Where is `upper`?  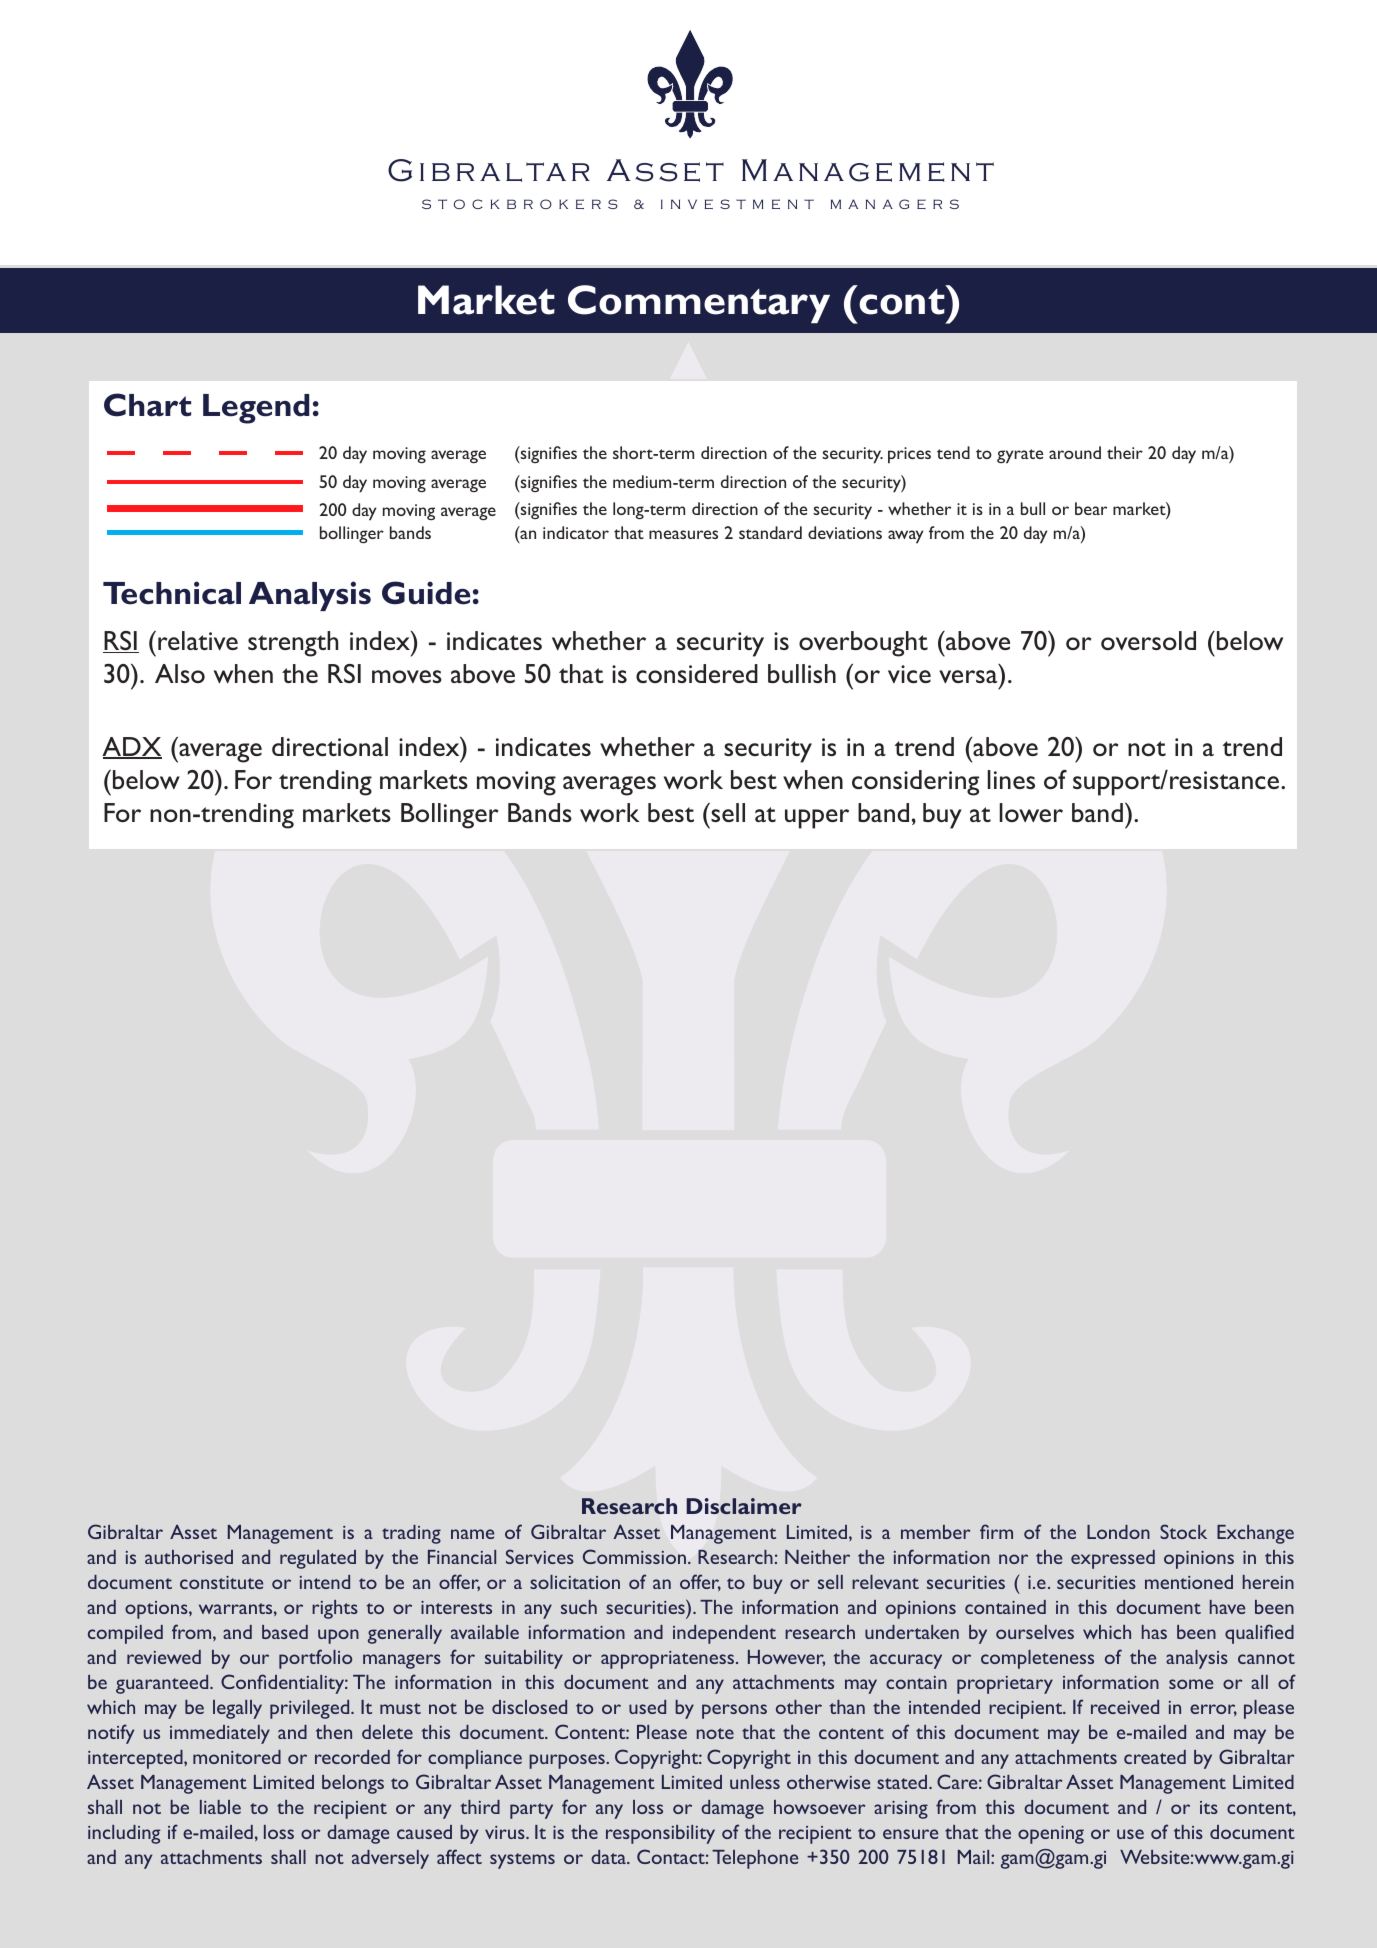 upper is located at coordinates (817, 819).
